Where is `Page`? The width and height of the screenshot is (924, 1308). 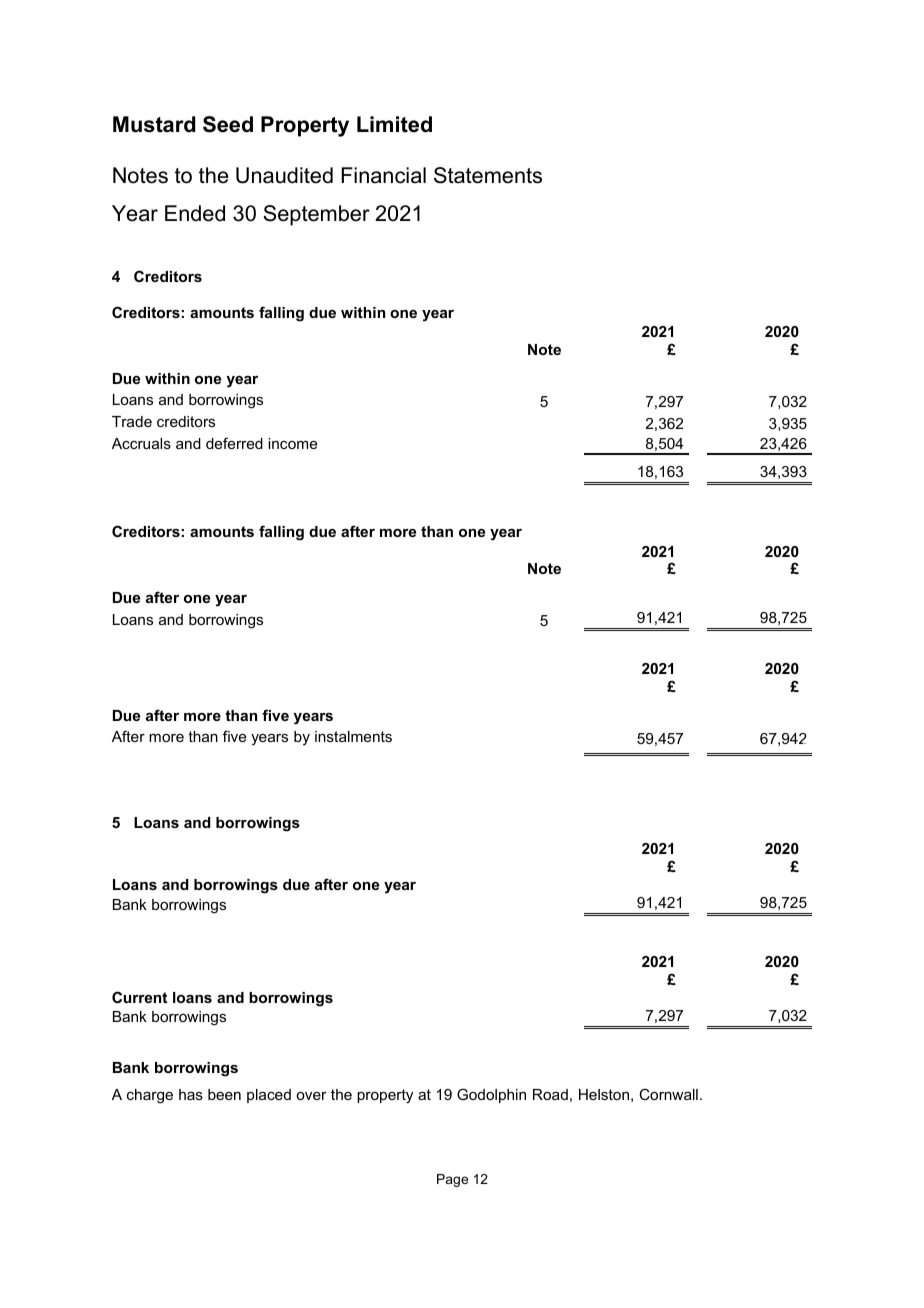 Page is located at coordinates (452, 1180).
